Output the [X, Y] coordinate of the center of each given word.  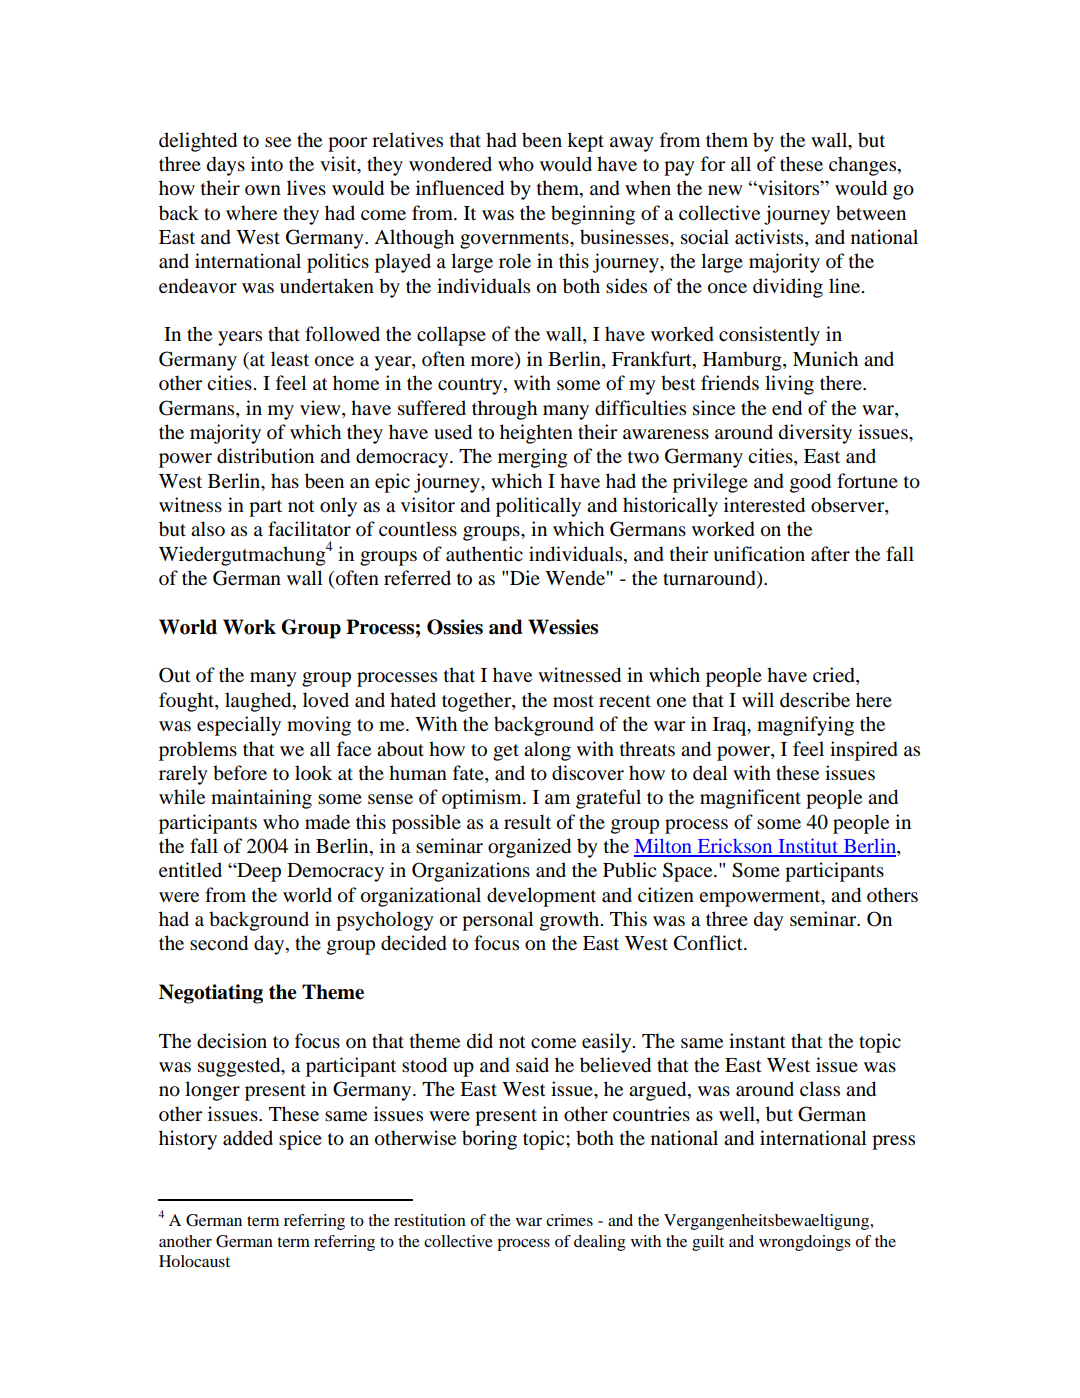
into [267, 164]
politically [538, 507]
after [830, 554]
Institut [808, 847]
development [541, 897]
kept [585, 142]
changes [864, 166]
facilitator [309, 529]
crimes [569, 1220]
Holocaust [194, 1261]
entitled [190, 869]
